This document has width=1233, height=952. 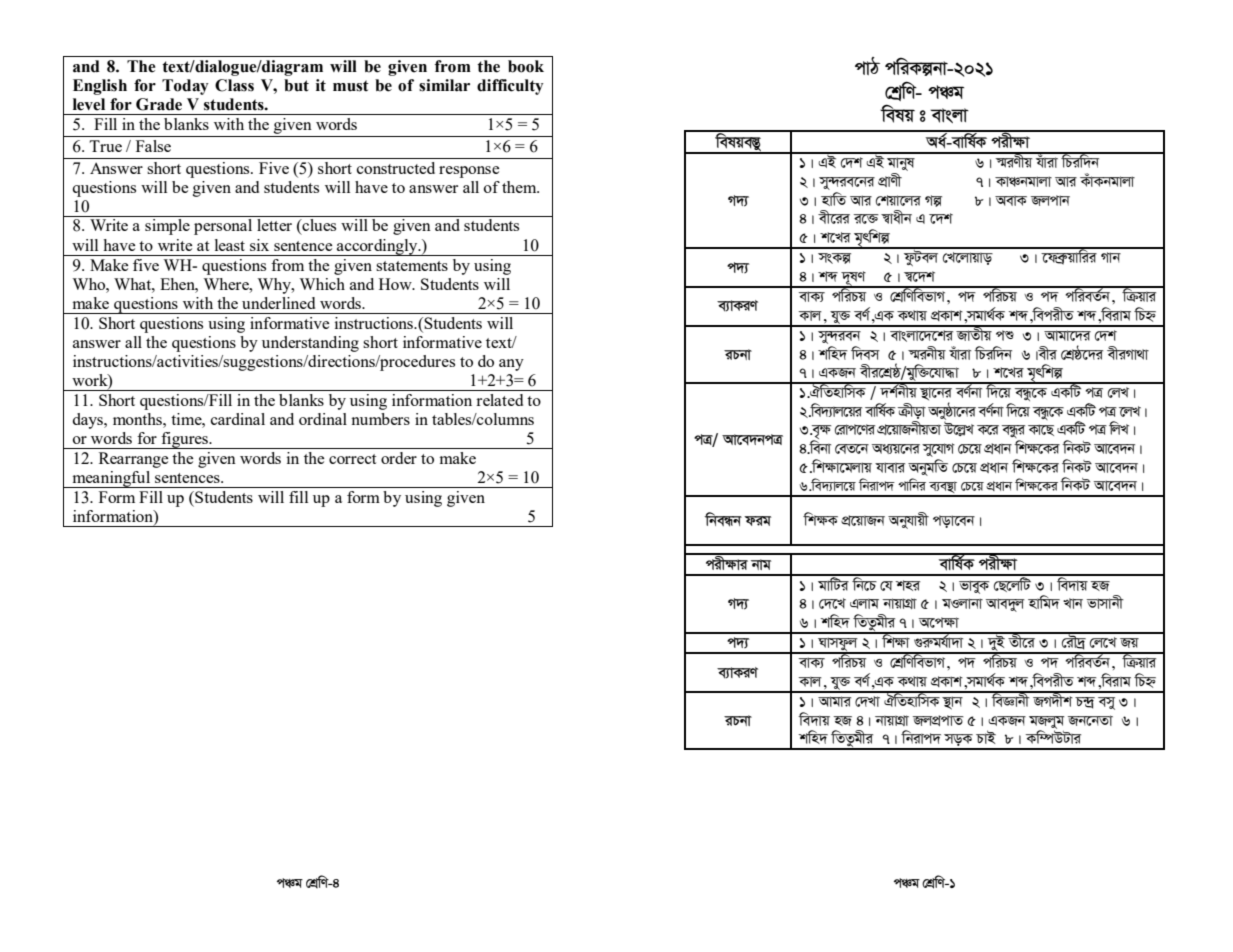 What do you see at coordinates (396, 284) in the document?
I see `How` at bounding box center [396, 284].
